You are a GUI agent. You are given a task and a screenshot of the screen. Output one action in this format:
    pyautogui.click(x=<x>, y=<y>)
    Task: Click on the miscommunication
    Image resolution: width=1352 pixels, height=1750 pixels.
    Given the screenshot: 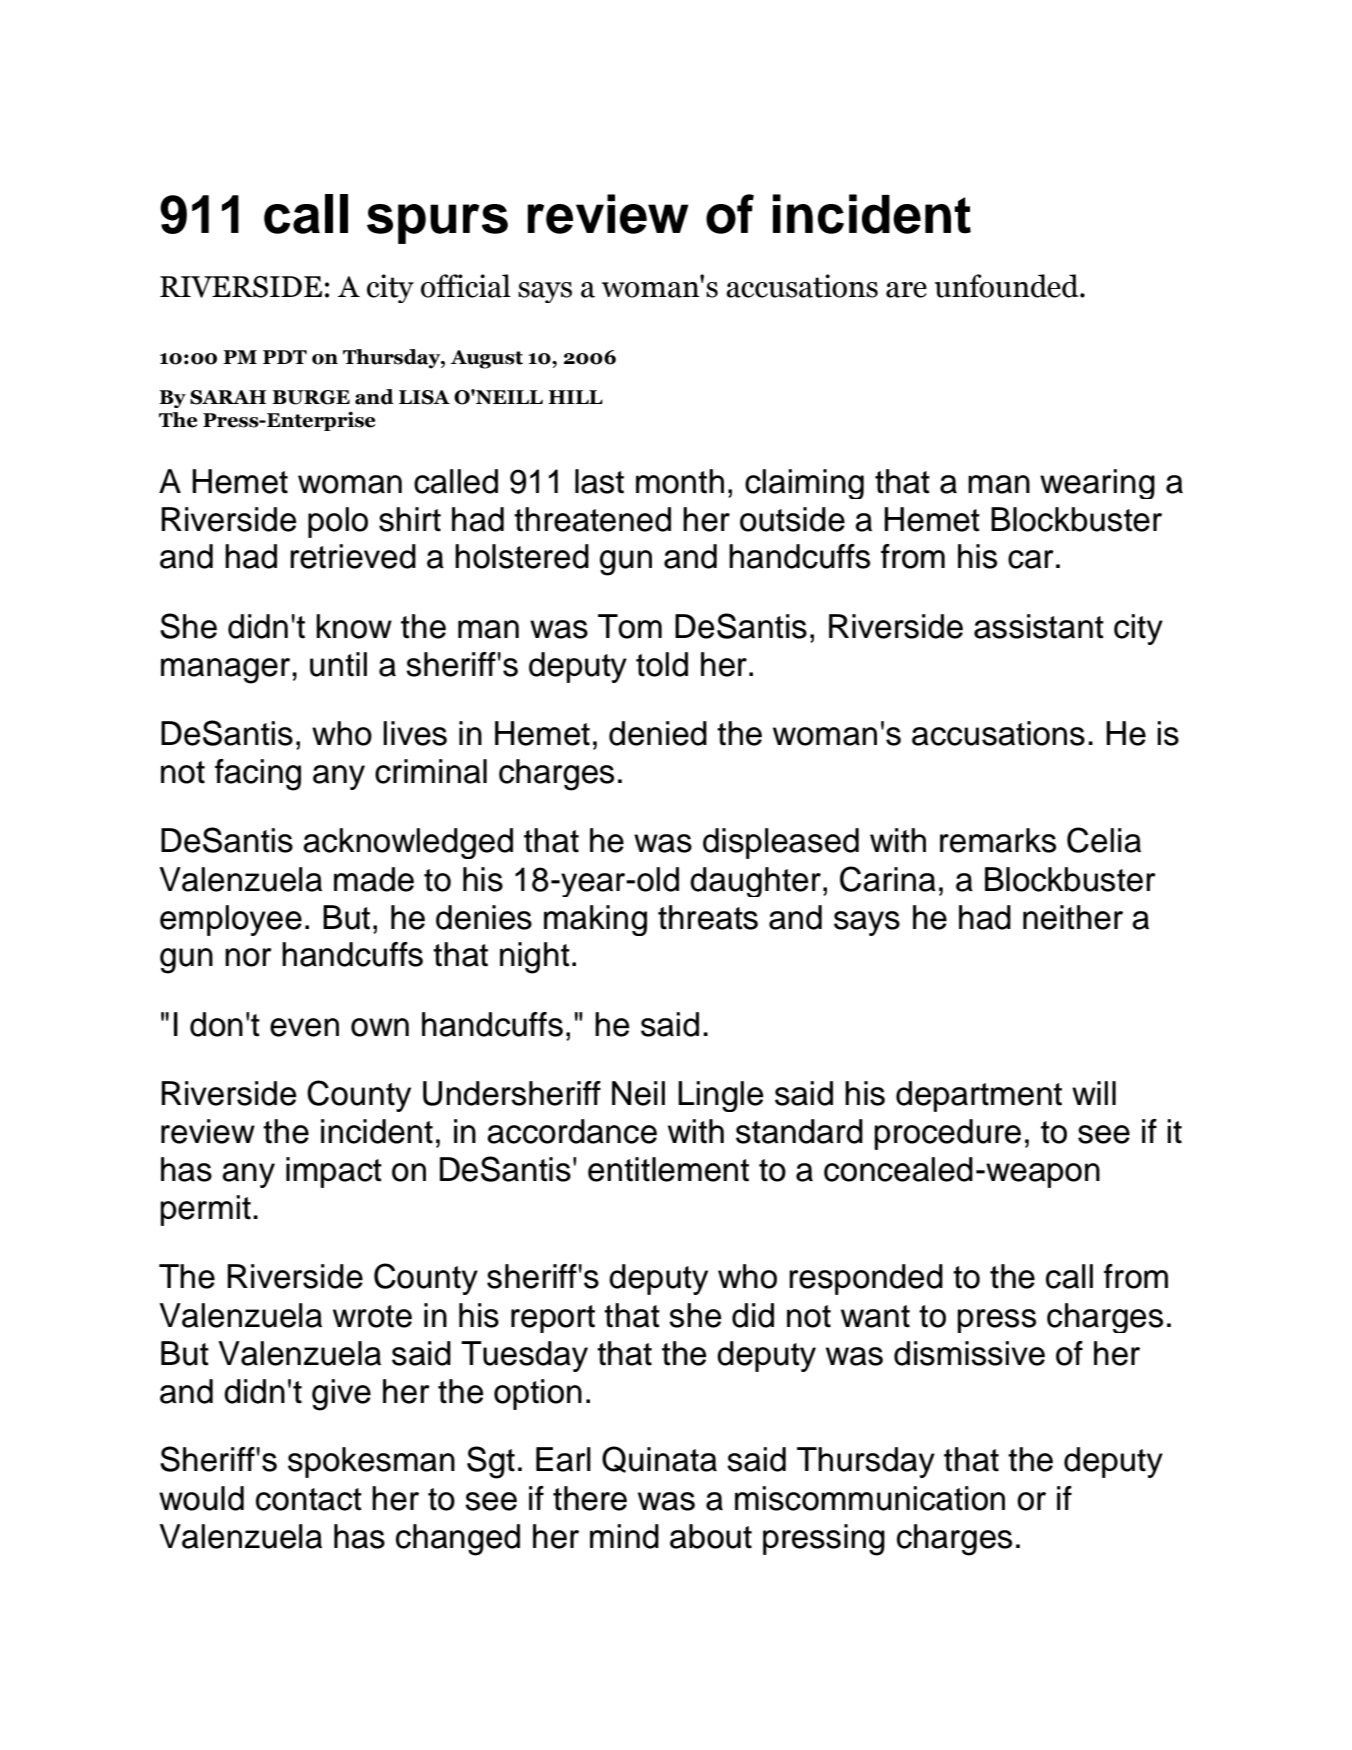 What is the action you would take?
    pyautogui.click(x=870, y=1498)
